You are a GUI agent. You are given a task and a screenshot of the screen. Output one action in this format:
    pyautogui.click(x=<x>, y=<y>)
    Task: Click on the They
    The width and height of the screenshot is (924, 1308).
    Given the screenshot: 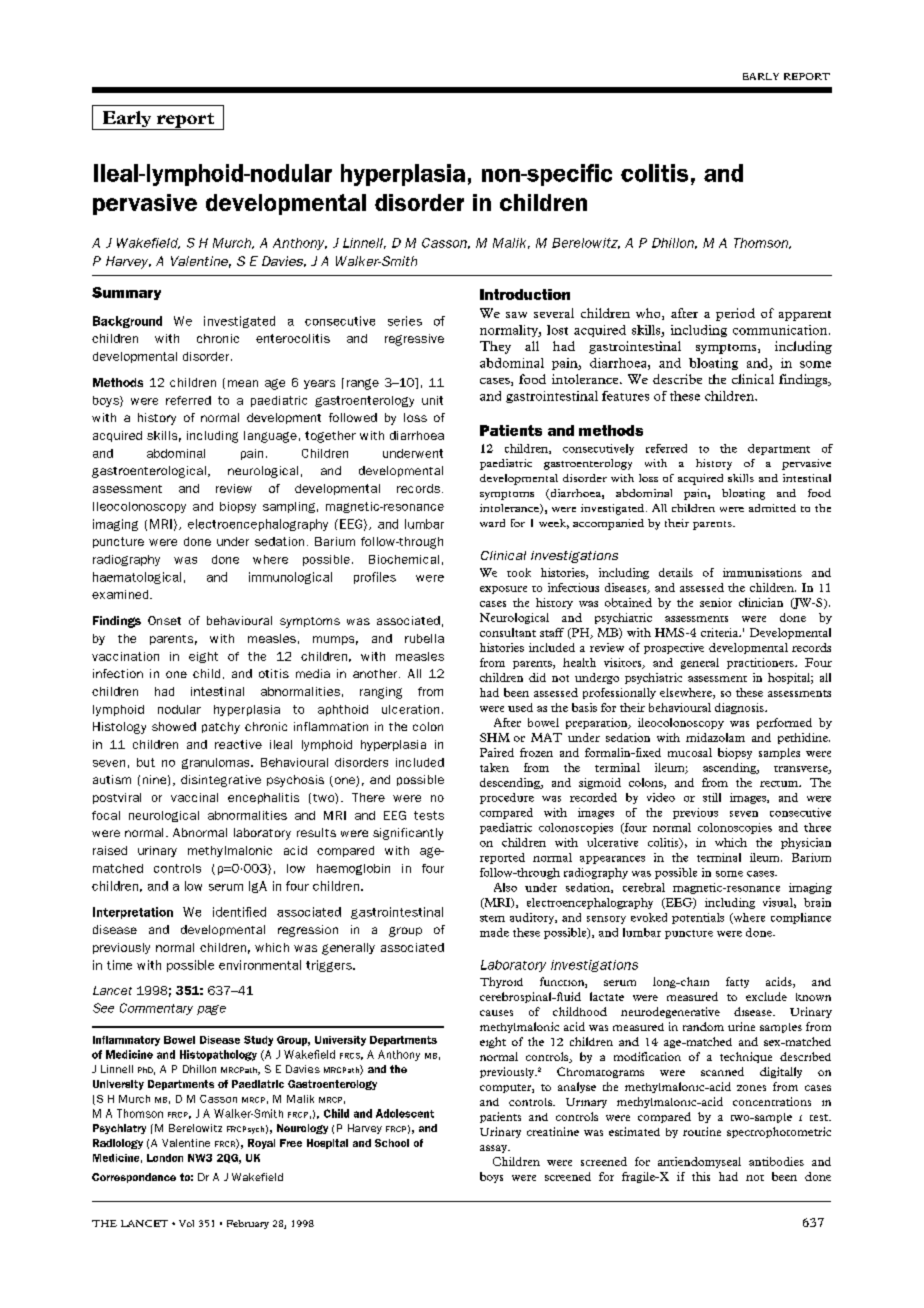 What is the action you would take?
    pyautogui.click(x=495, y=347)
